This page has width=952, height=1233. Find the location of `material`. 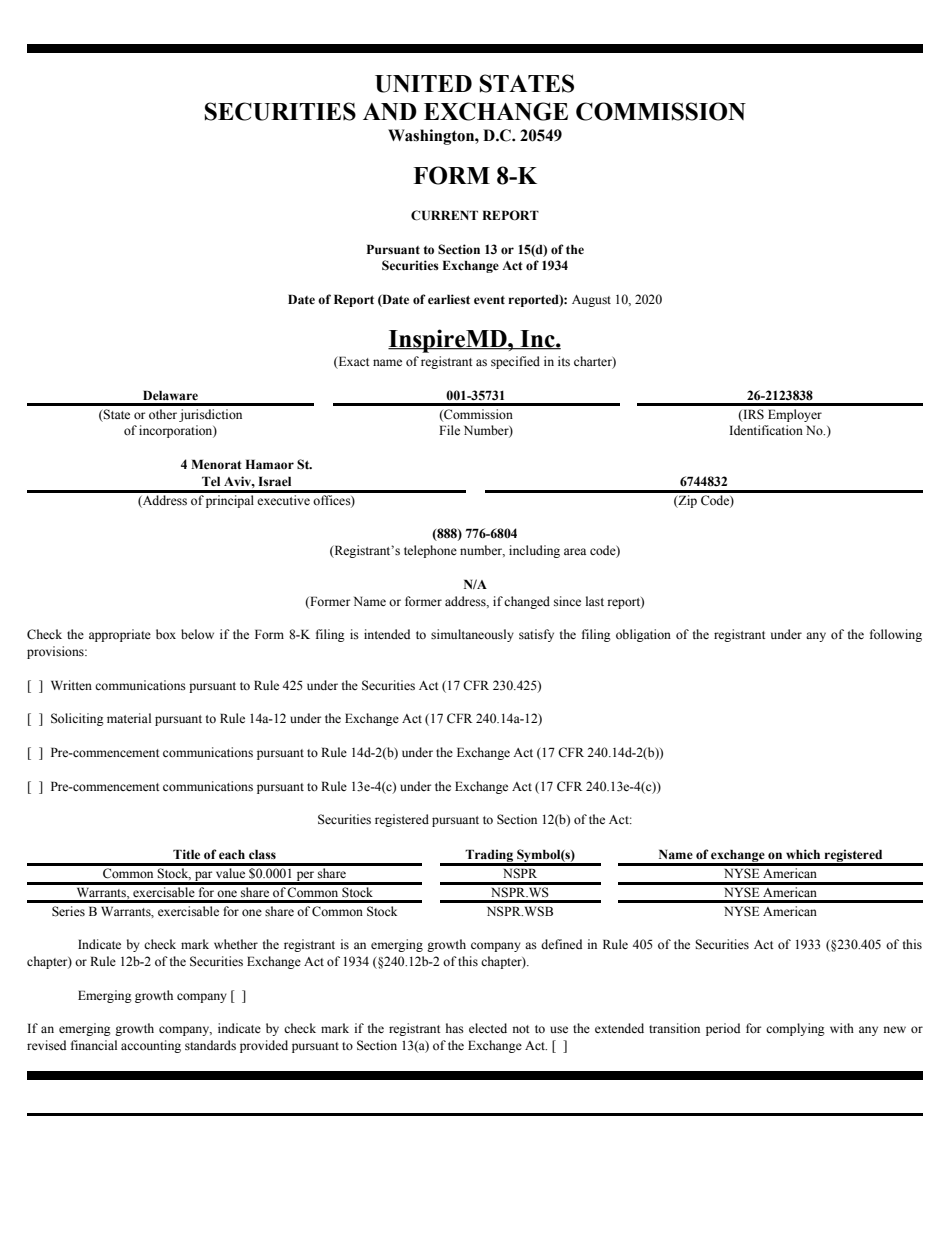

material is located at coordinates (129, 718).
